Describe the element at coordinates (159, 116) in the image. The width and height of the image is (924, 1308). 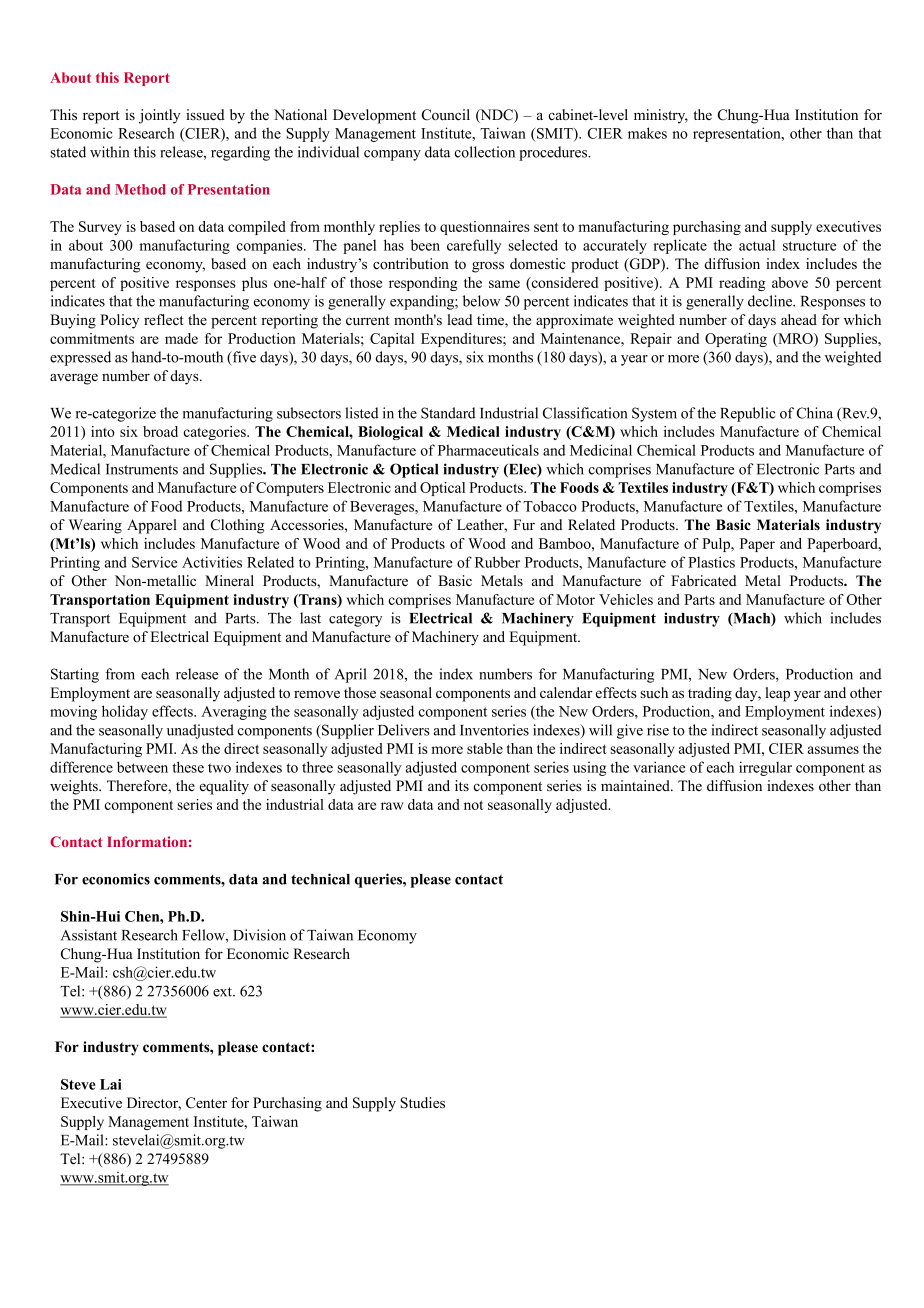
I see `jointly` at that location.
